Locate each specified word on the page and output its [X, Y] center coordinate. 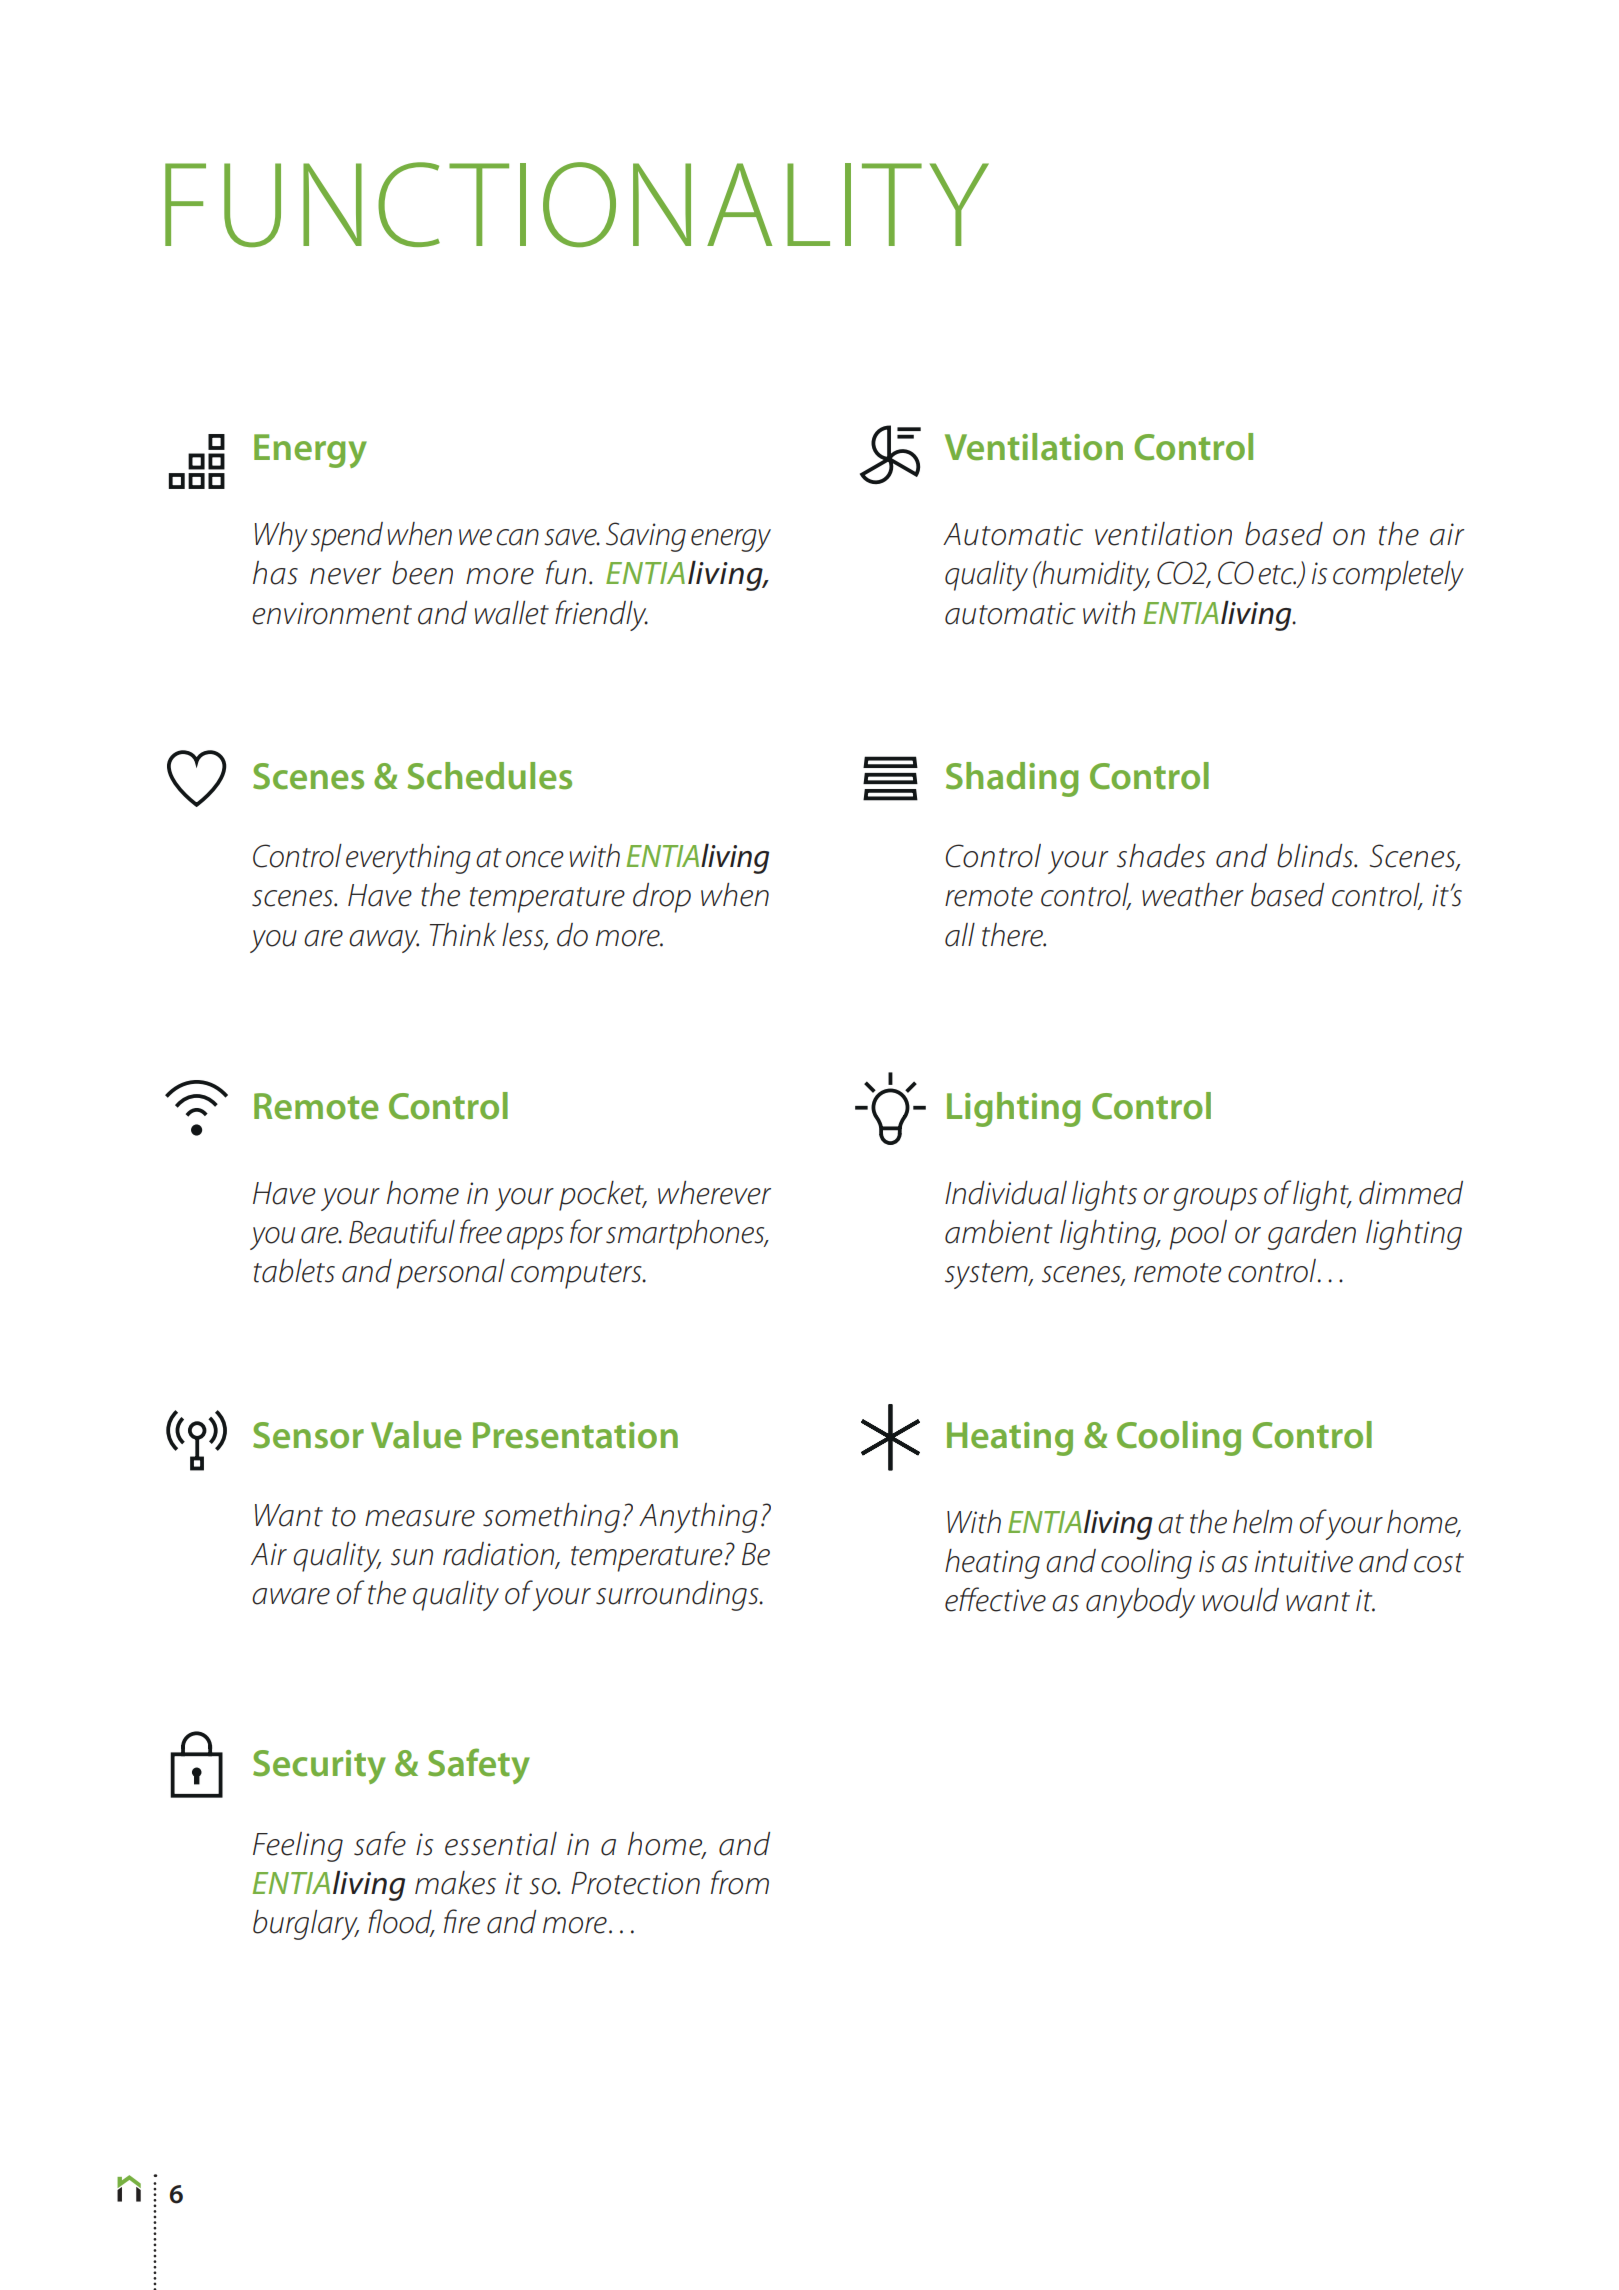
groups [1215, 1199]
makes [455, 1883]
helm [1262, 1522]
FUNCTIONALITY [577, 204]
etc [1277, 575]
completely [1398, 576]
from [740, 1882]
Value [416, 1435]
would [1240, 1600]
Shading [1012, 779]
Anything [698, 1518]
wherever [714, 1193]
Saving [646, 537]
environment [332, 613]
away [384, 941]
